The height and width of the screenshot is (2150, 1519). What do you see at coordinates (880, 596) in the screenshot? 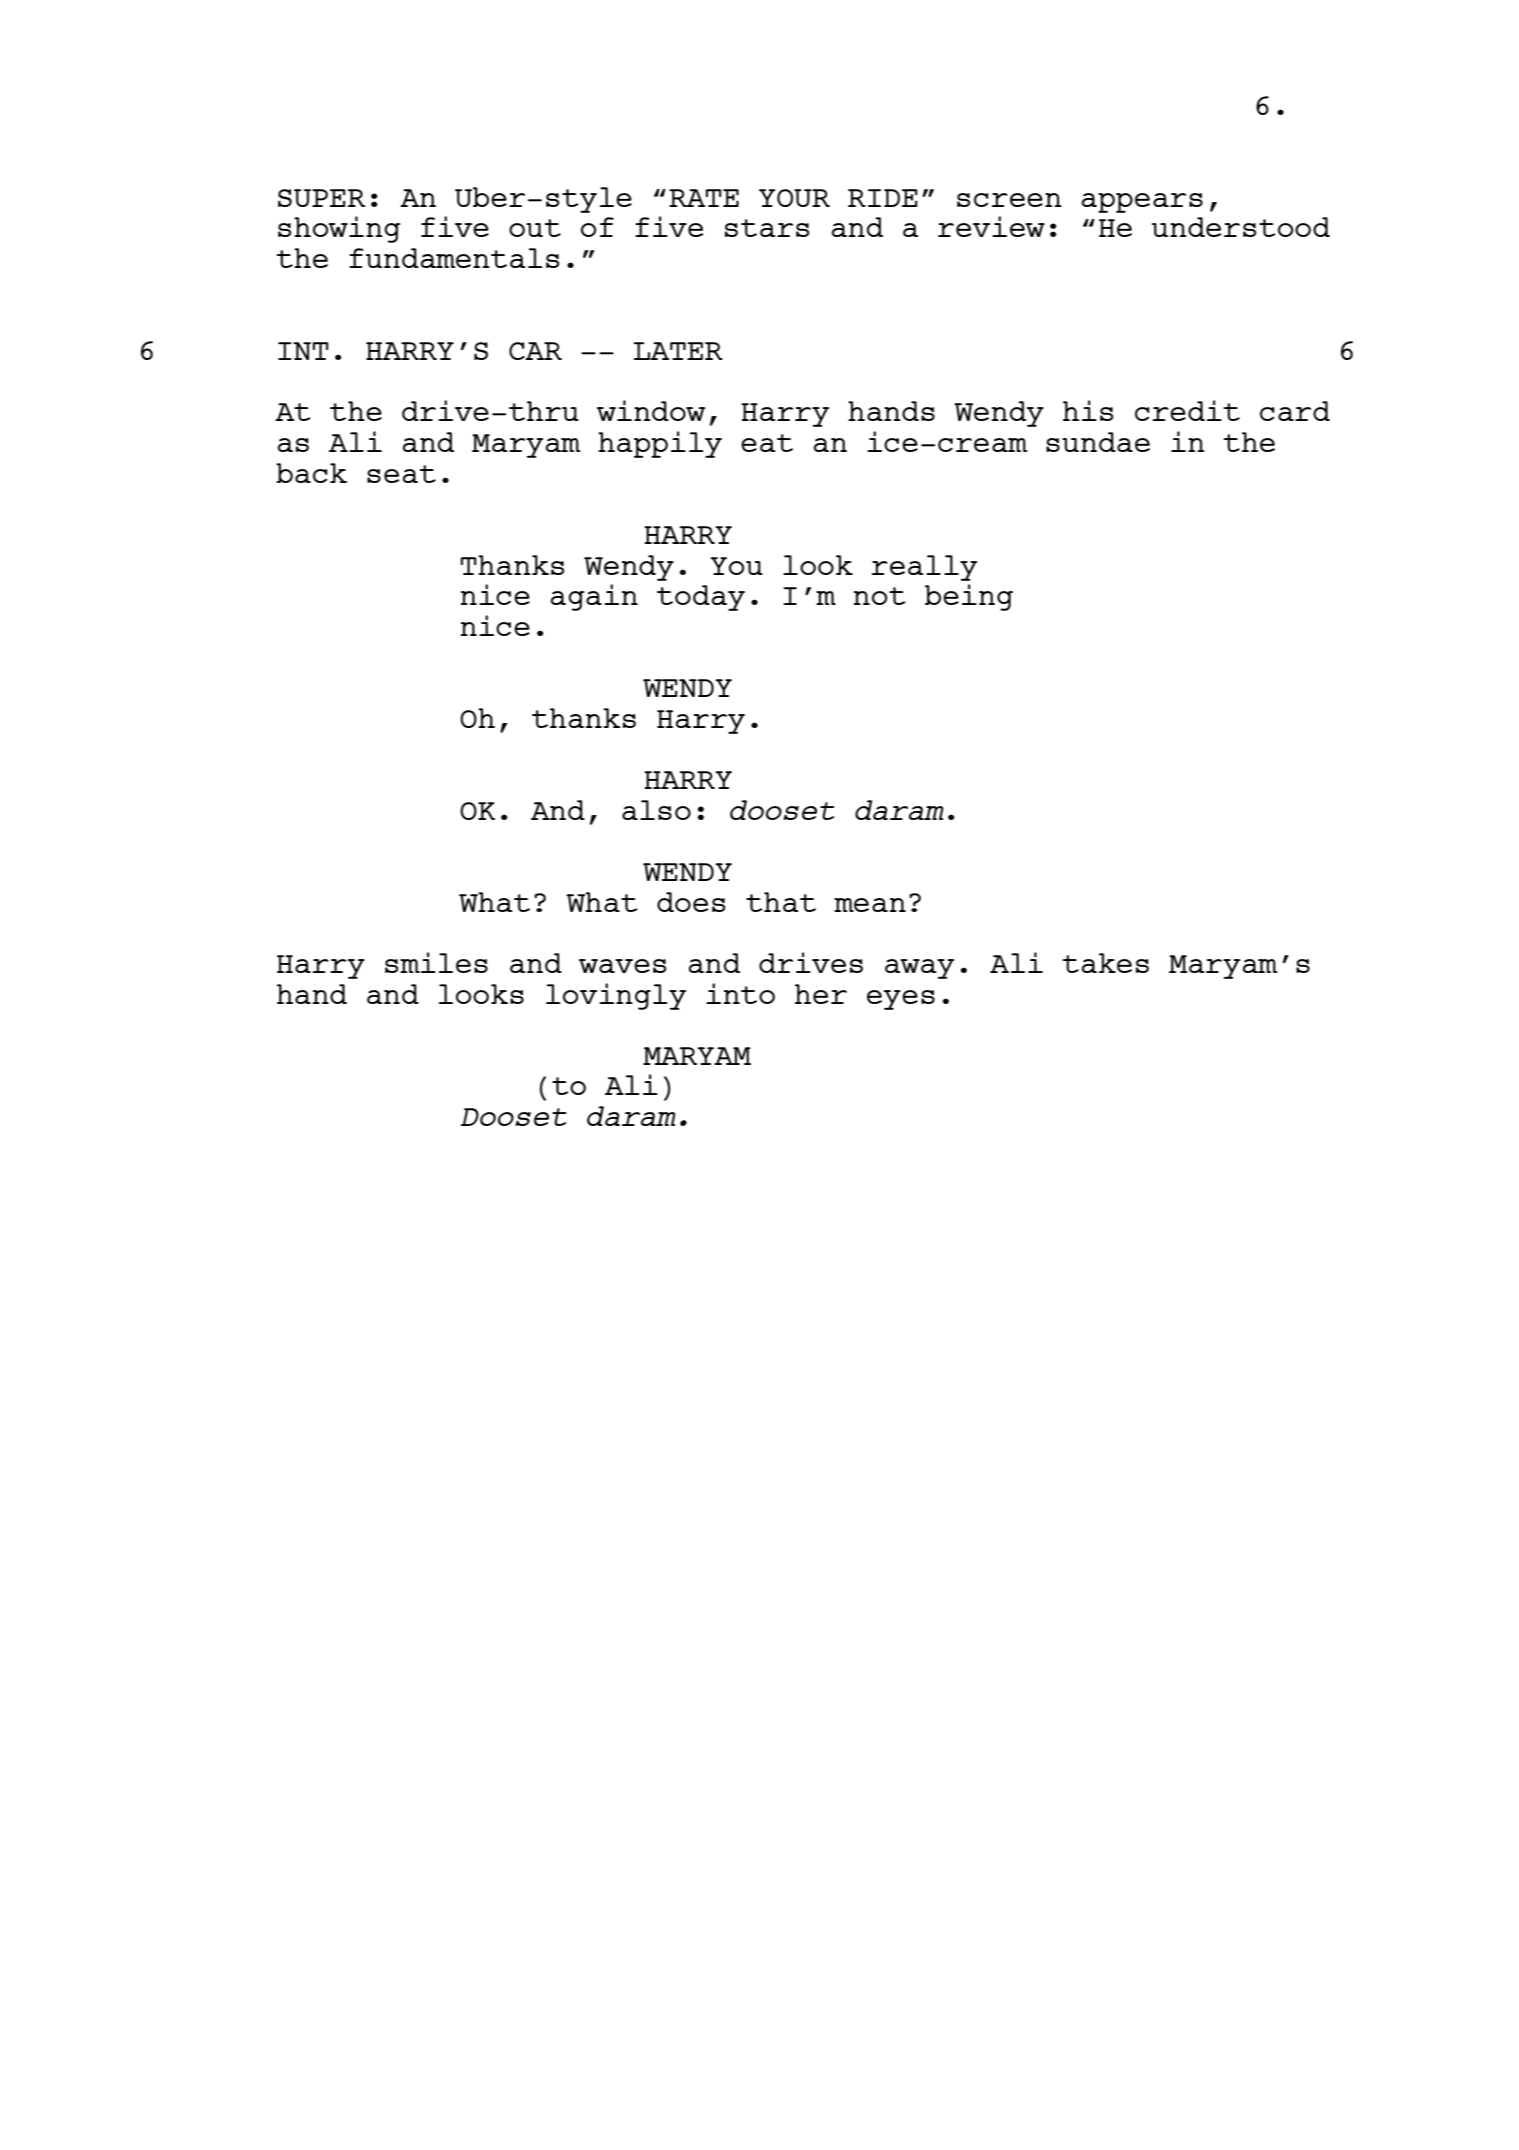
I see `not` at bounding box center [880, 596].
